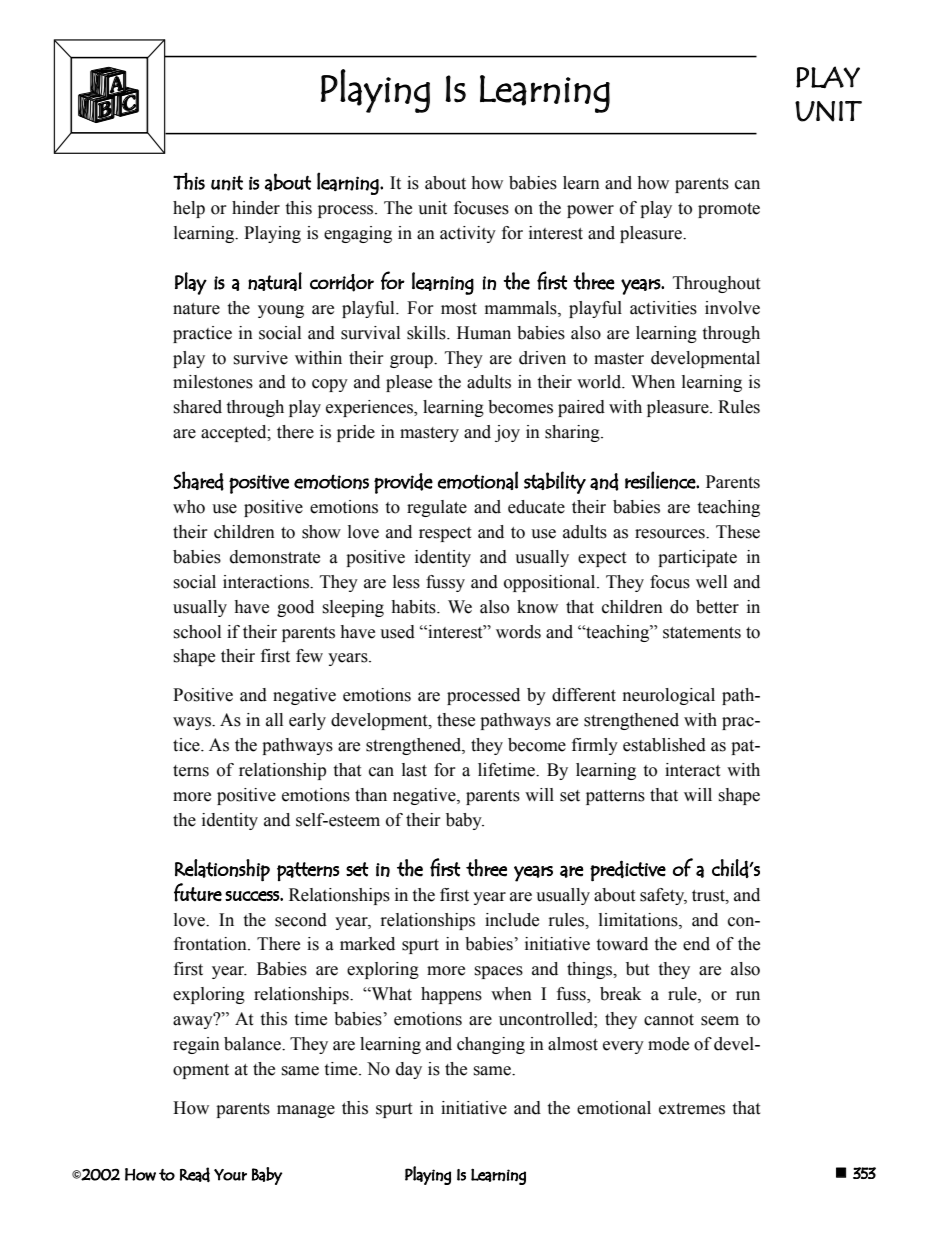  What do you see at coordinates (729, 210) in the screenshot?
I see `promote` at bounding box center [729, 210].
